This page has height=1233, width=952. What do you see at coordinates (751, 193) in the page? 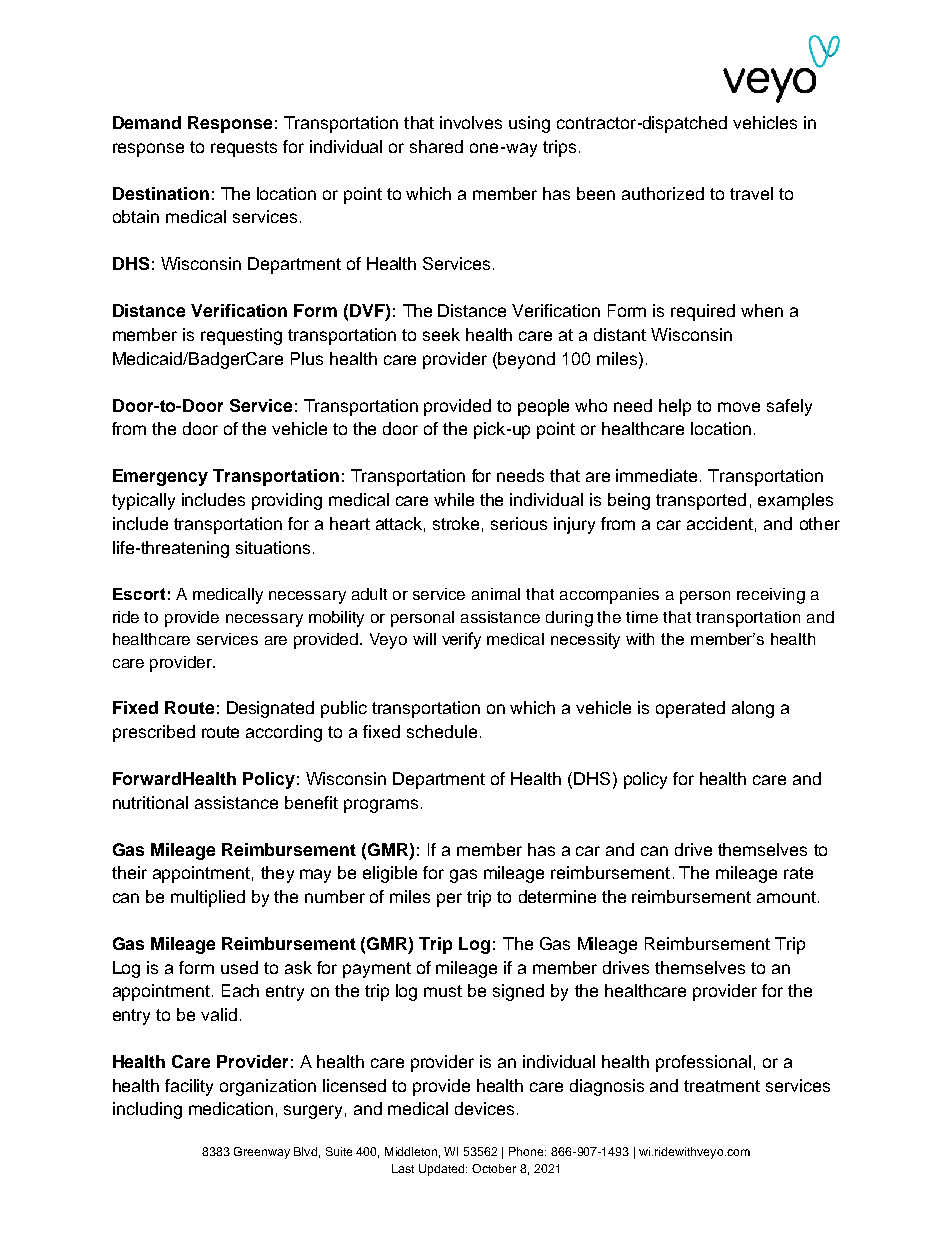
I see `travel` at bounding box center [751, 193].
